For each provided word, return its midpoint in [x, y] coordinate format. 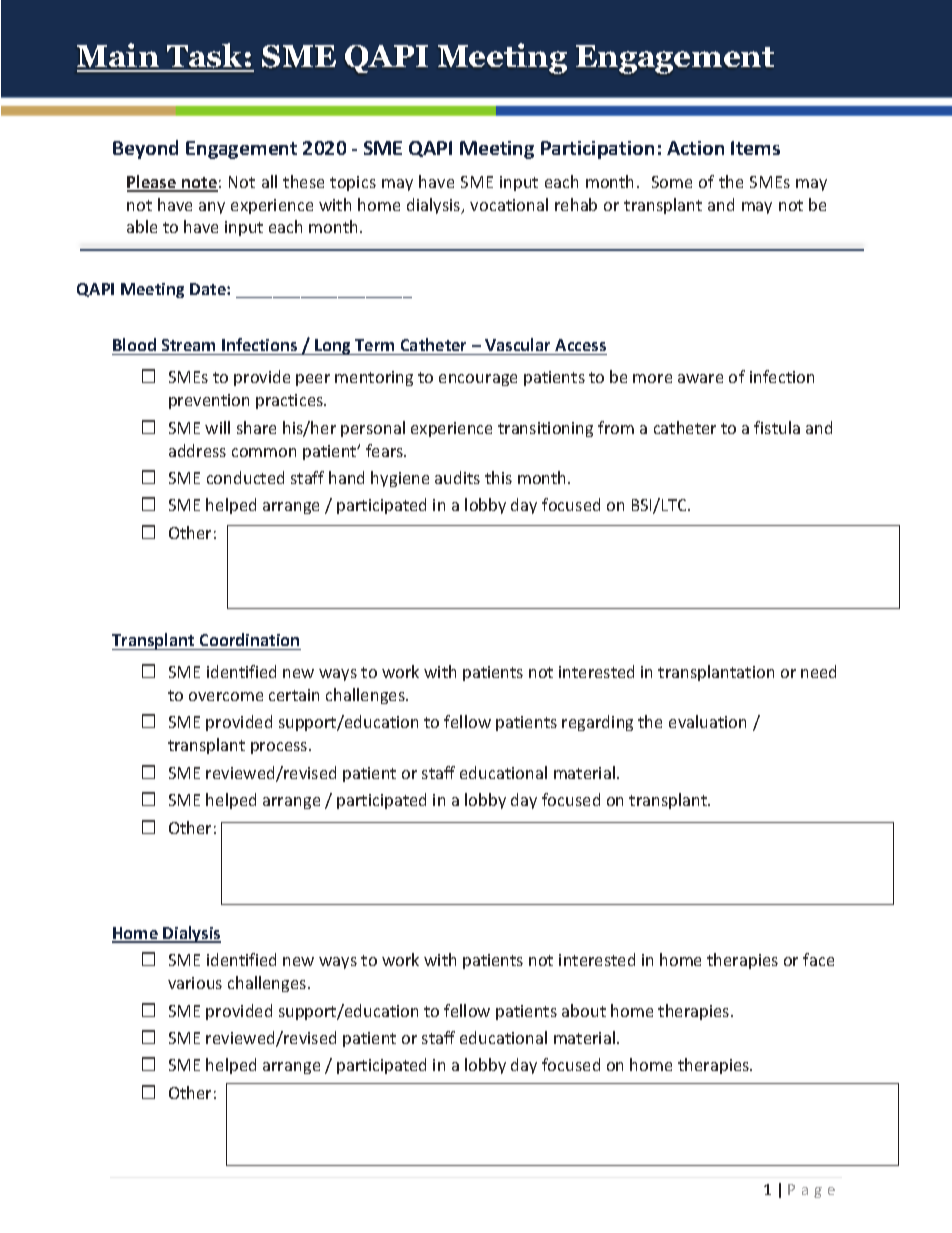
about [584, 1010]
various [195, 983]
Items [755, 148]
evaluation [707, 721]
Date [209, 289]
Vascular [517, 344]
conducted [245, 477]
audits [457, 477]
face [818, 959]
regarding [597, 723]
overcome [226, 696]
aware [700, 378]
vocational [509, 204]
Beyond [145, 149]
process [280, 748]
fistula [777, 427]
